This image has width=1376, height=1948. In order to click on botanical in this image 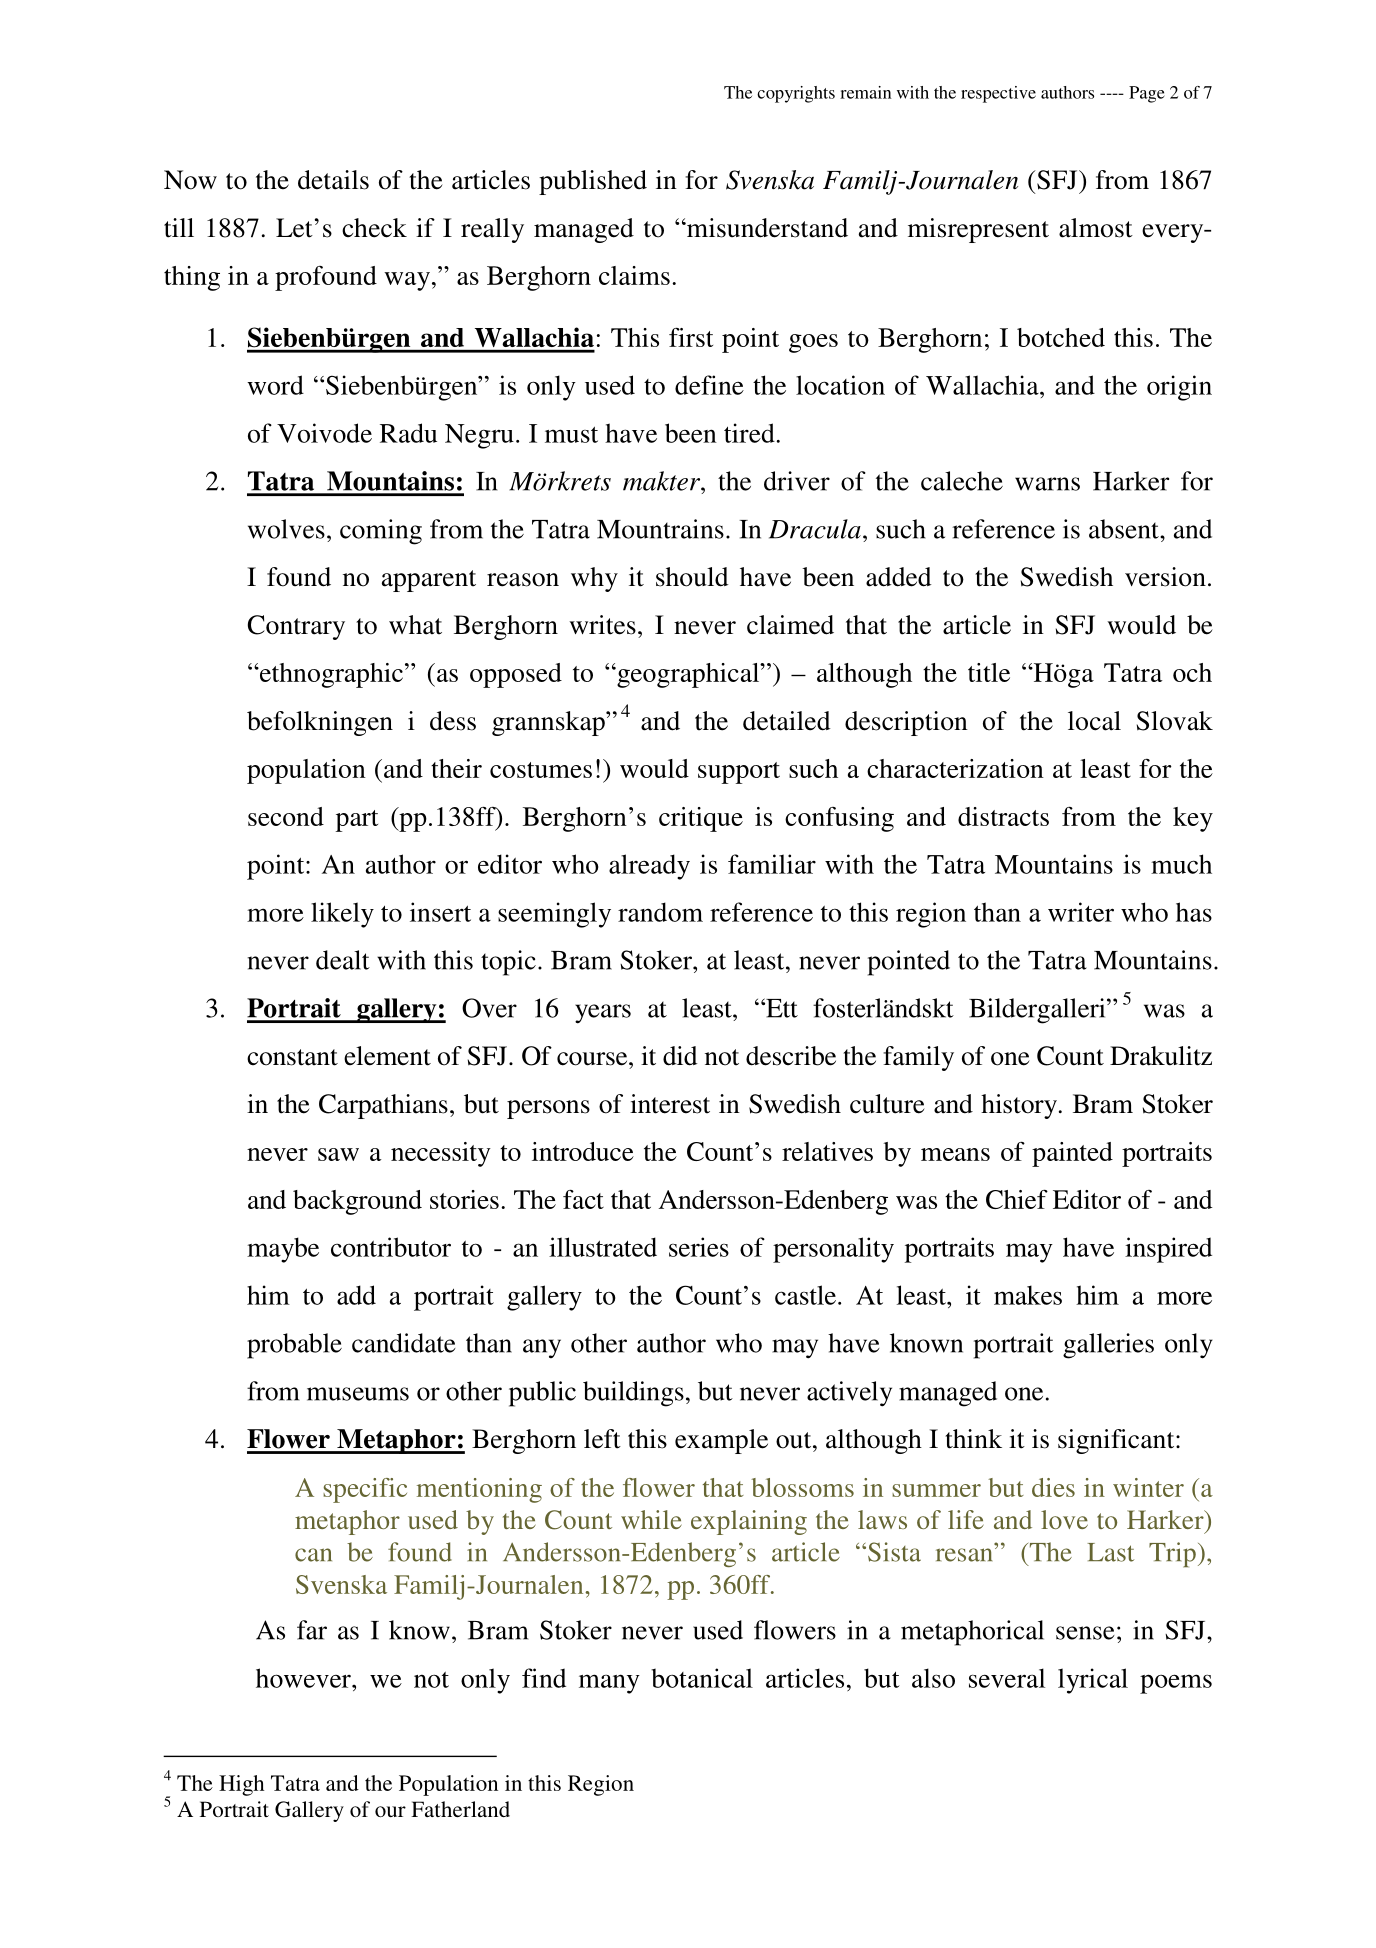, I will do `click(702, 1678)`.
